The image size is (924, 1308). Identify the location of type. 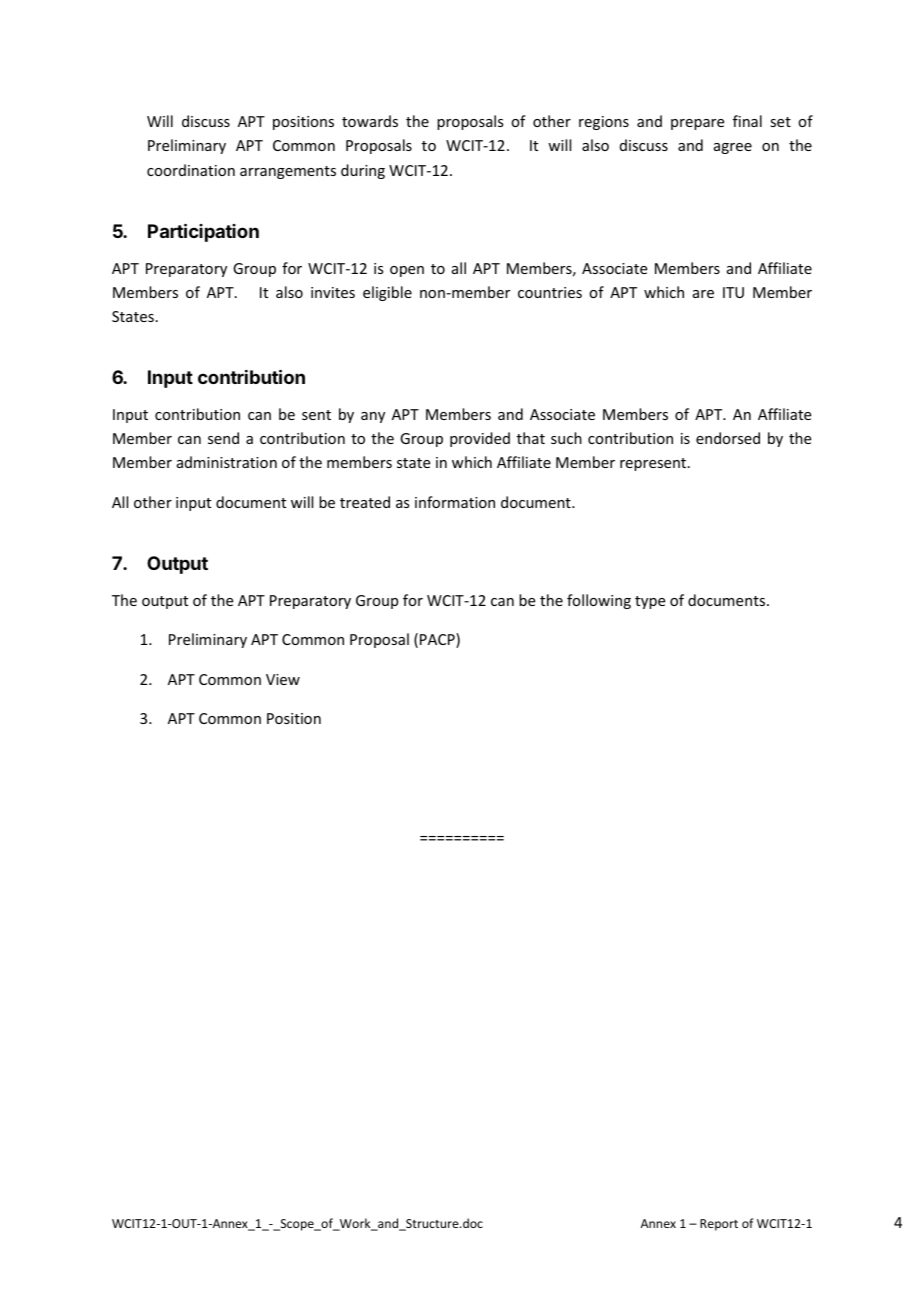
(650, 602).
